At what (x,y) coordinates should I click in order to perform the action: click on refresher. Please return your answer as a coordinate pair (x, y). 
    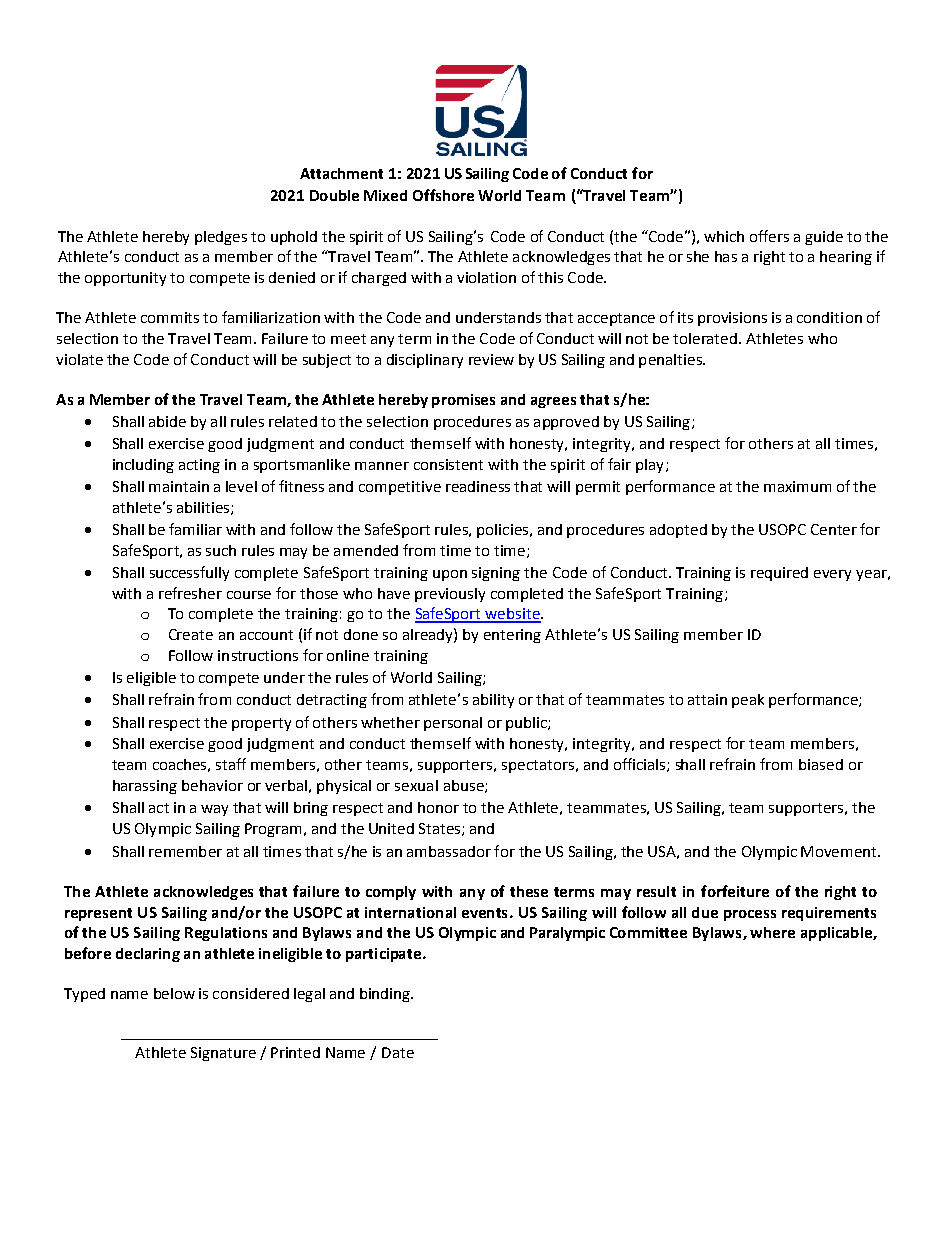
    Looking at the image, I should click on (190, 593).
